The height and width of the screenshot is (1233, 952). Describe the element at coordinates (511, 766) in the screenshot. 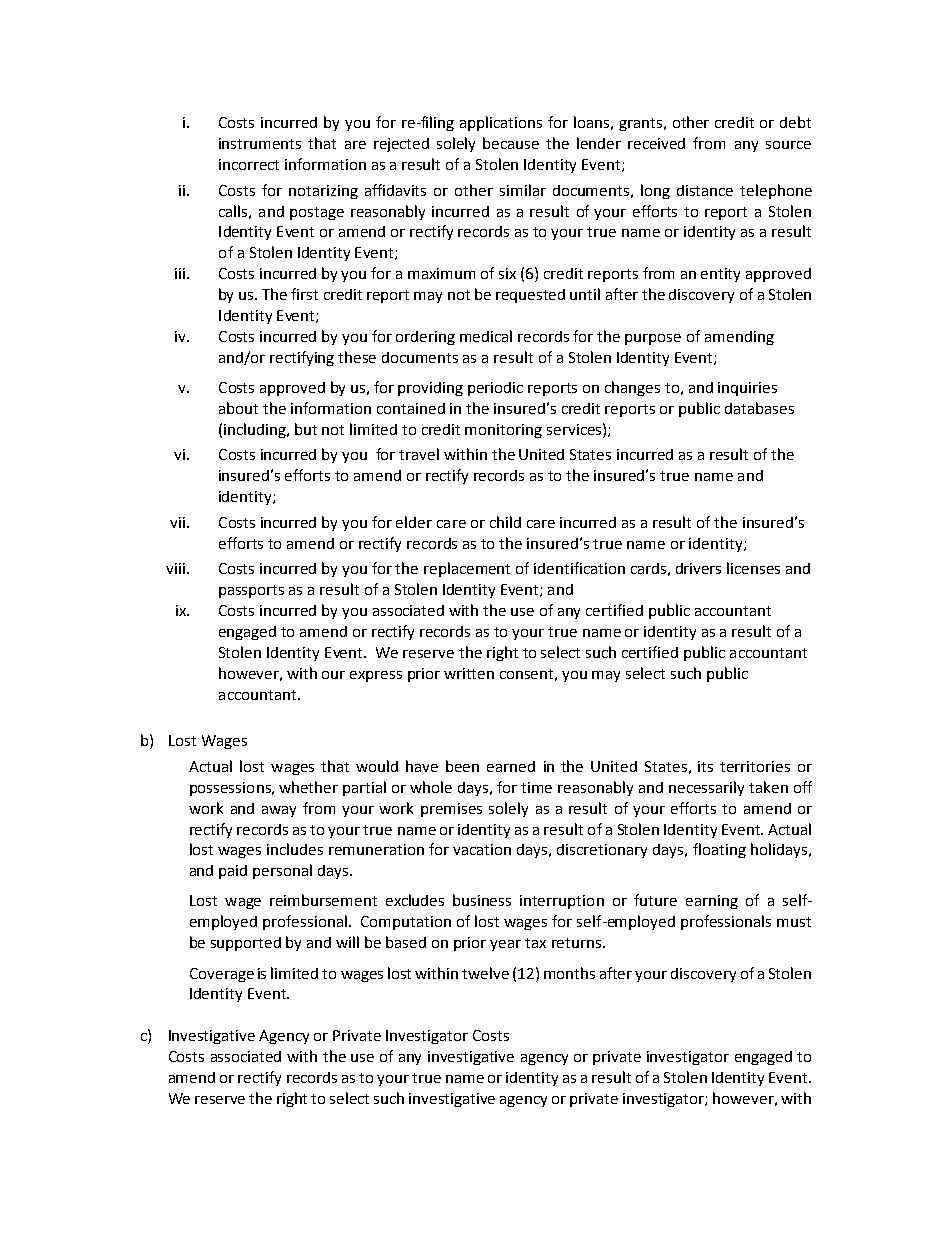

I see `earned` at that location.
